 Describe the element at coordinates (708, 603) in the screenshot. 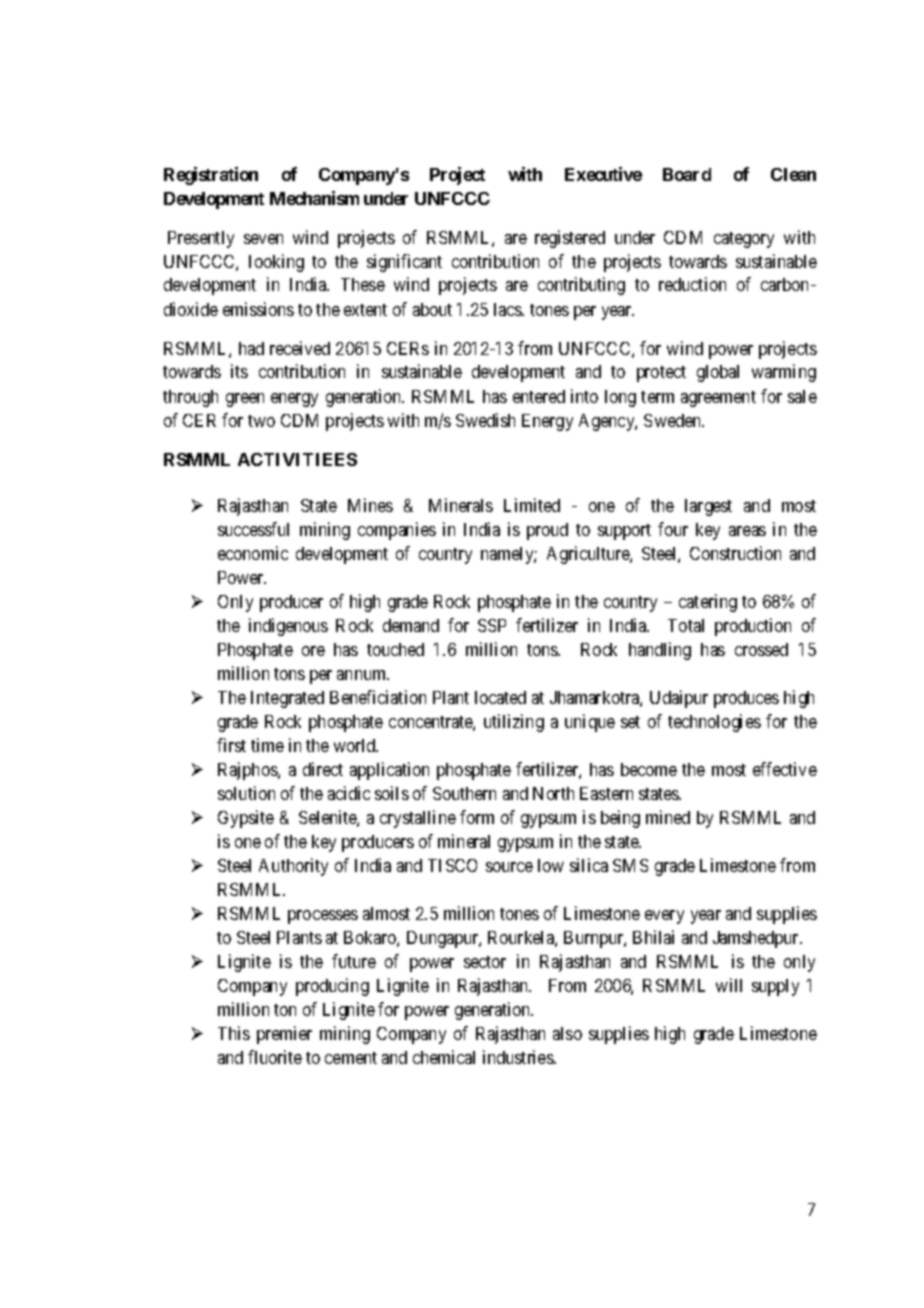

I see `catering` at that location.
